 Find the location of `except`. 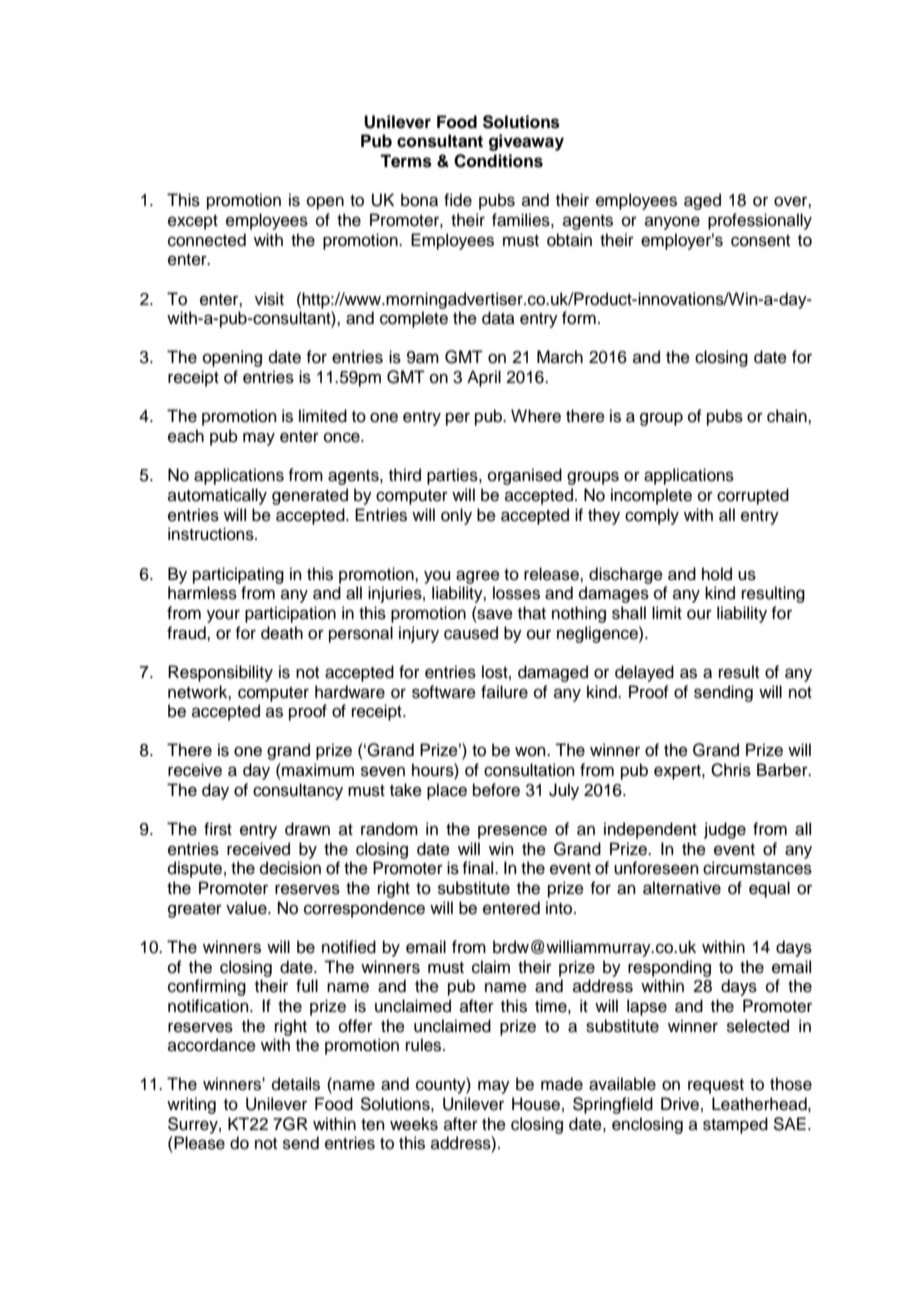

except is located at coordinates (193, 222).
